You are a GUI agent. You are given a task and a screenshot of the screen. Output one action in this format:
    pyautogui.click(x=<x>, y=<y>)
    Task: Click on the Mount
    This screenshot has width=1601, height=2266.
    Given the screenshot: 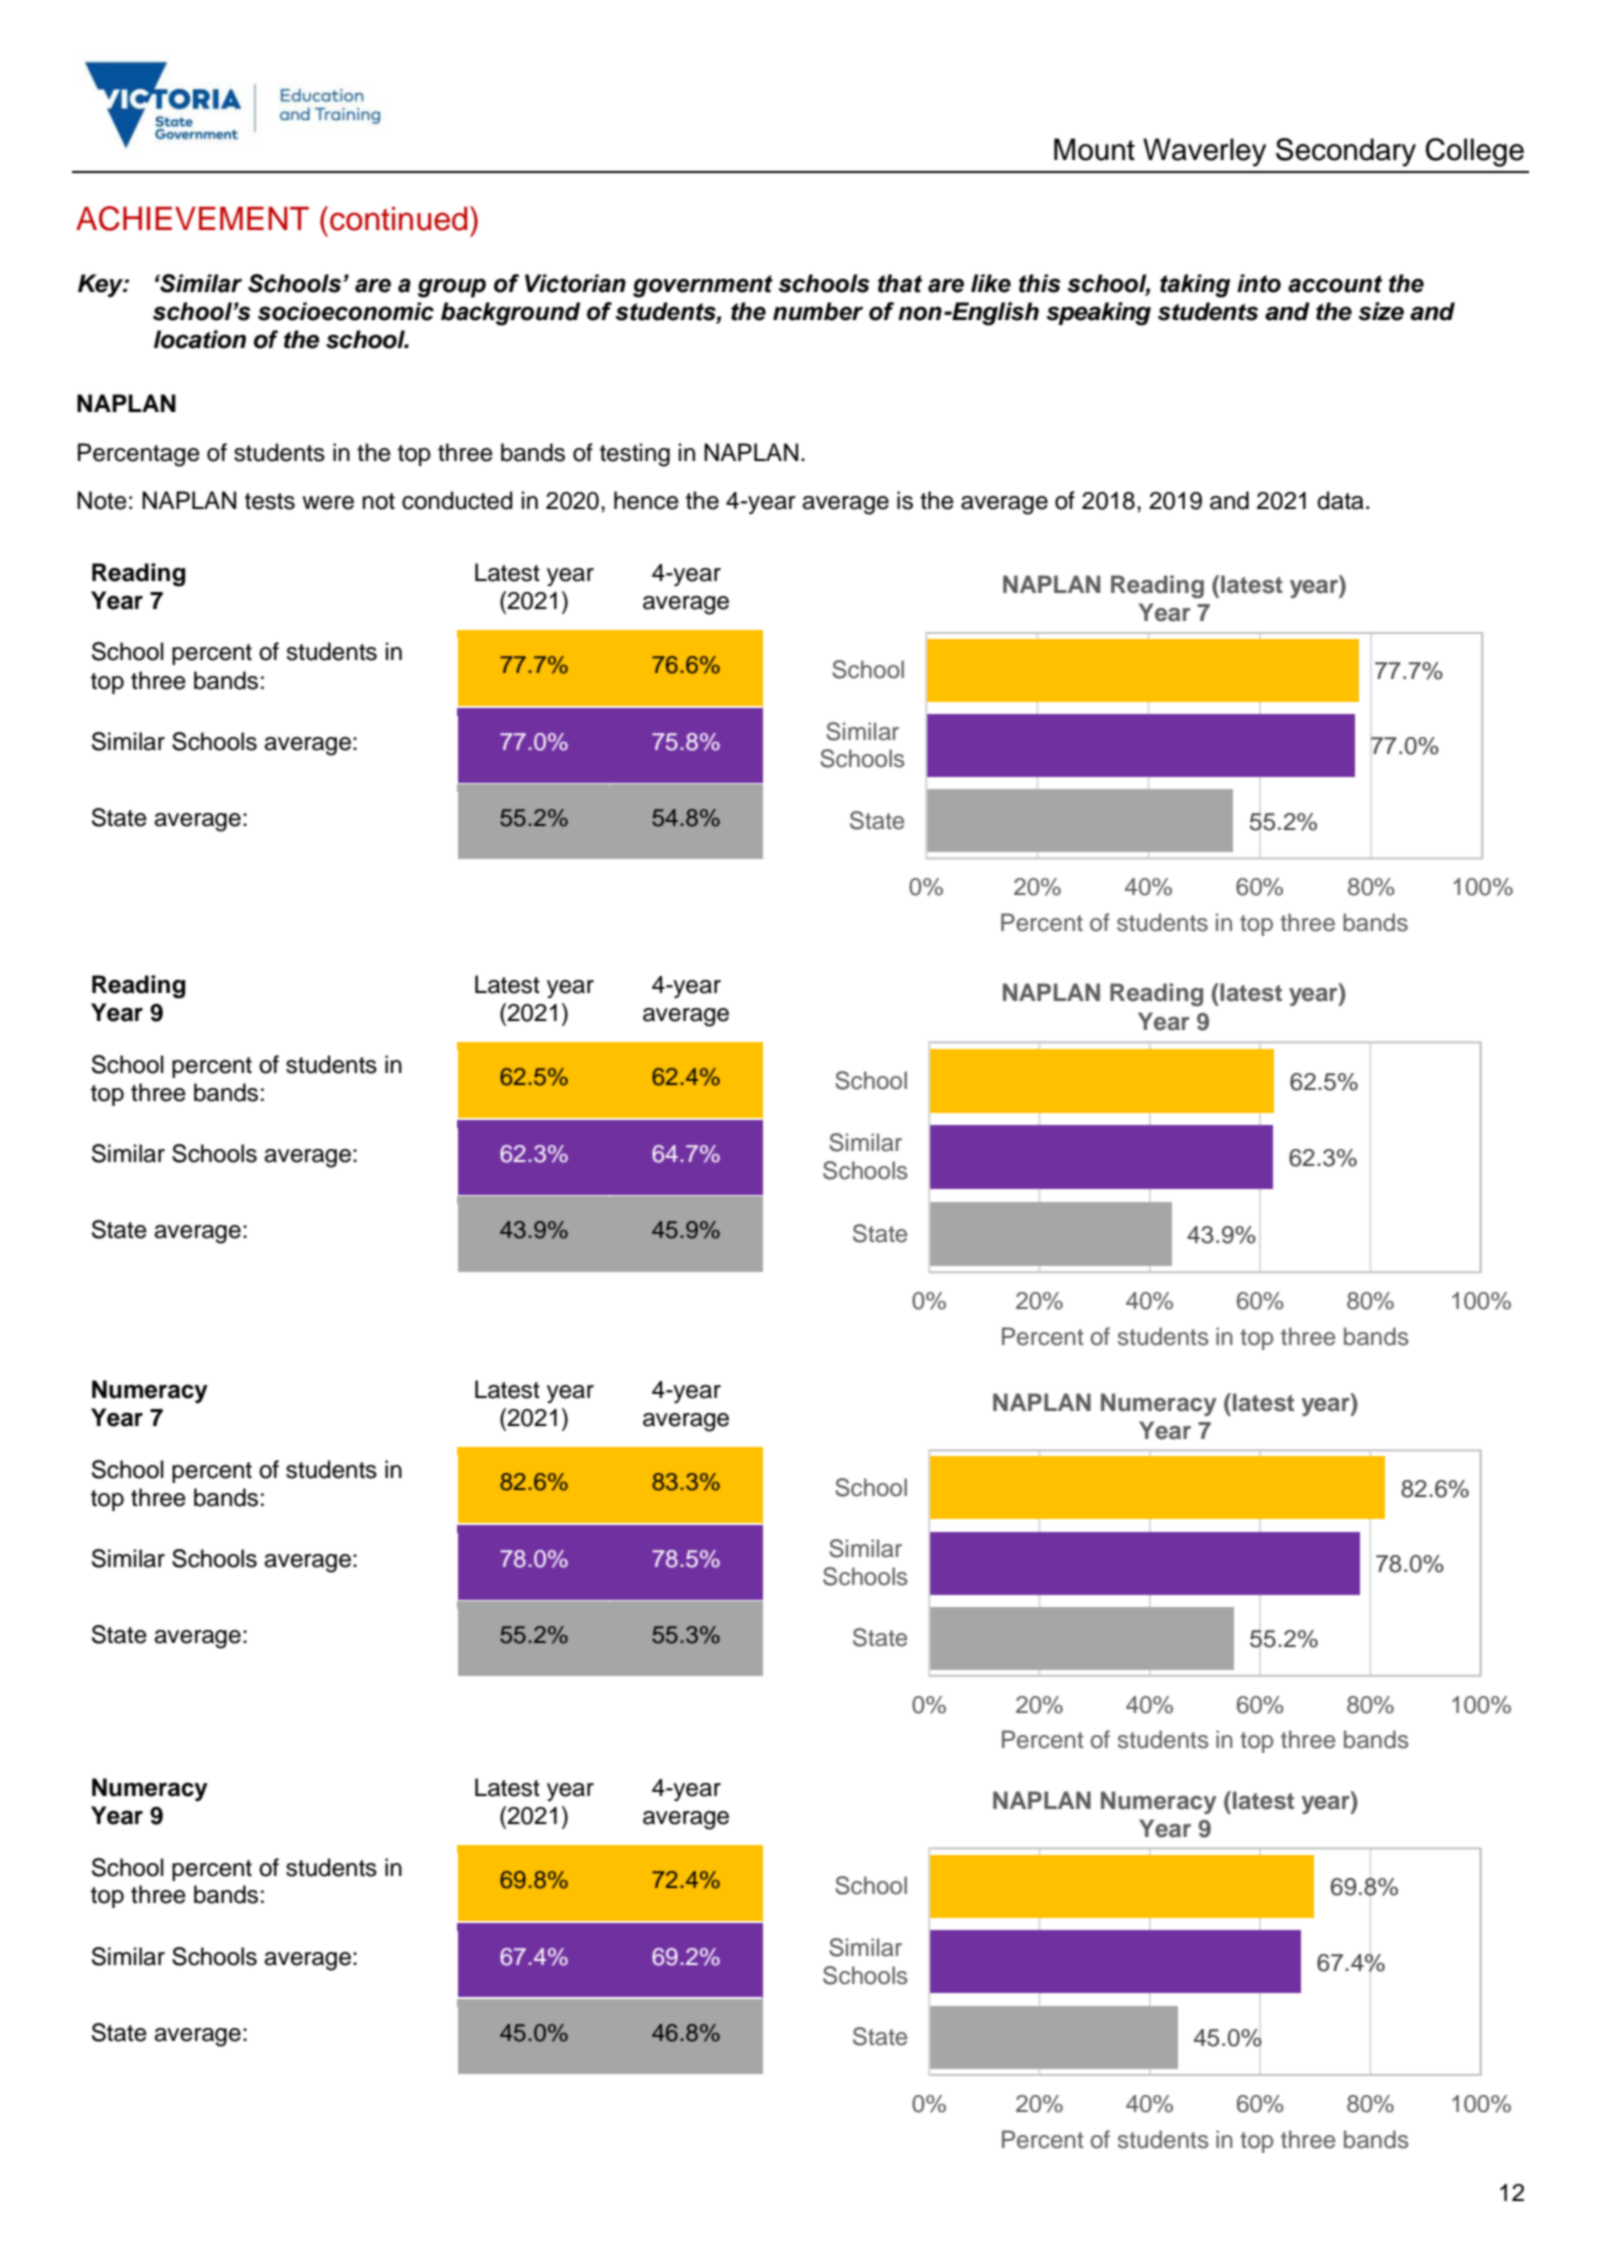 What is the action you would take?
    pyautogui.click(x=1094, y=149)
